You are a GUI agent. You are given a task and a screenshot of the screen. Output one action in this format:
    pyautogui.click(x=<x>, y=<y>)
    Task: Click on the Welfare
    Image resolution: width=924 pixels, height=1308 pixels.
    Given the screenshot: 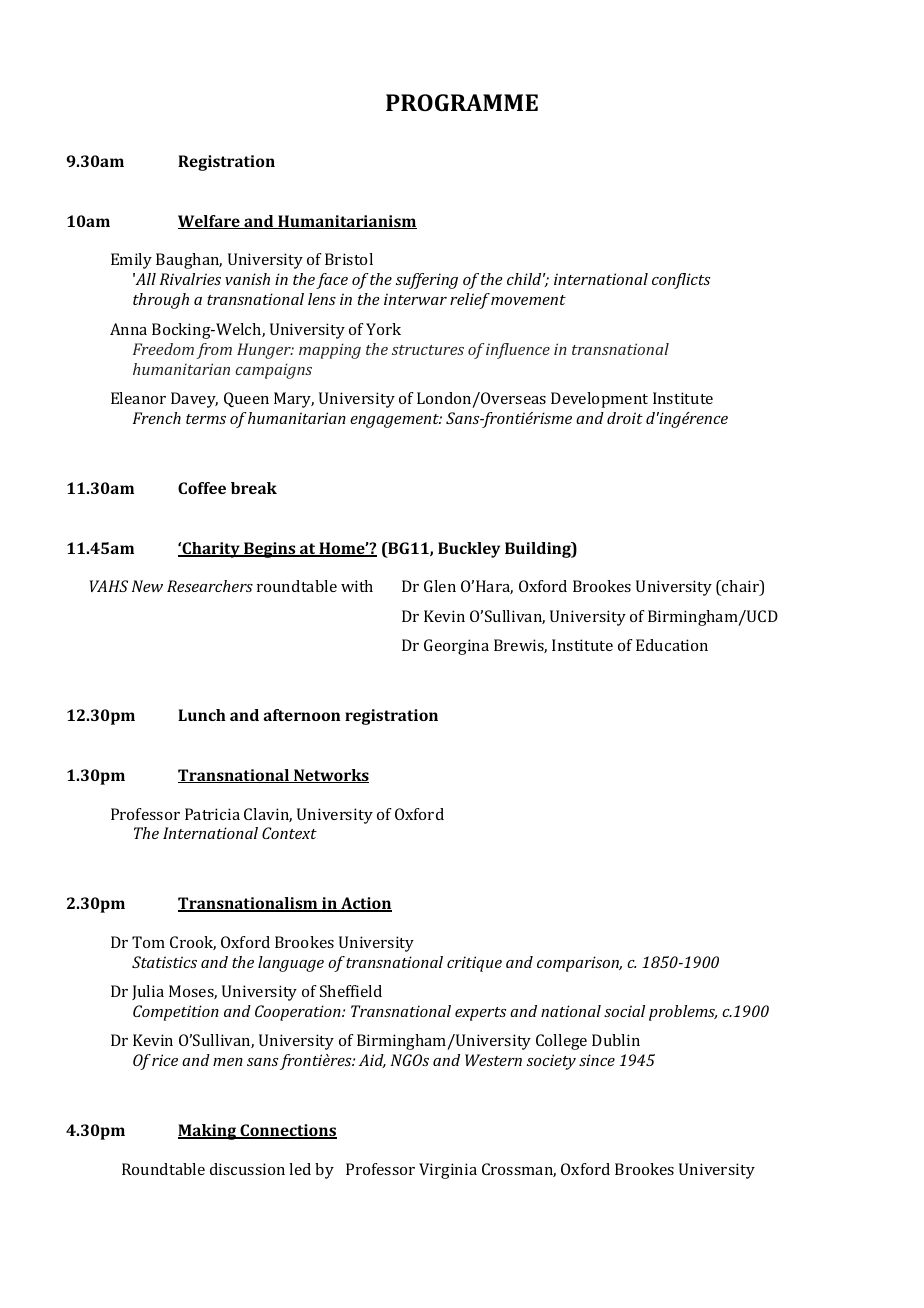 What is the action you would take?
    pyautogui.click(x=210, y=222)
